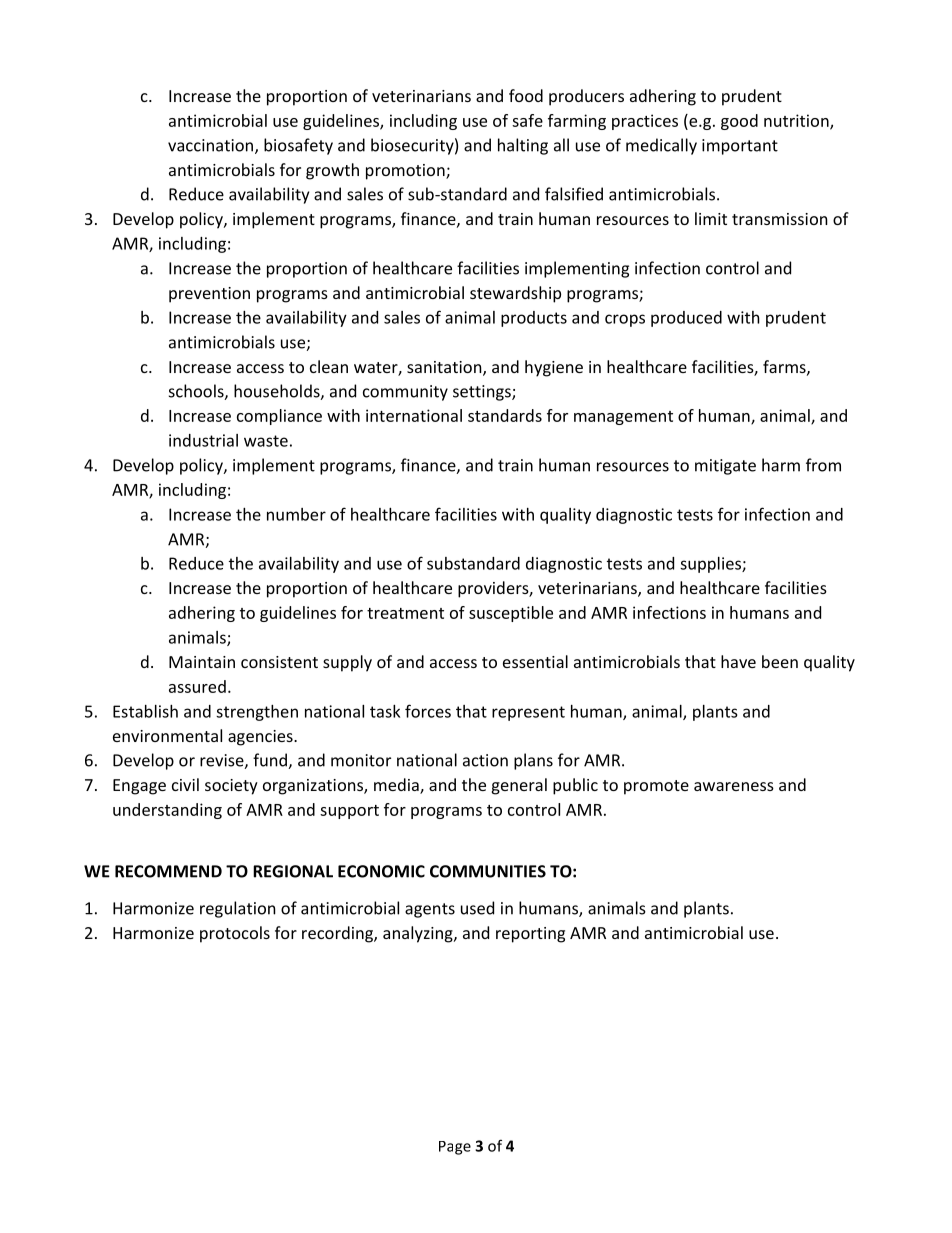 The height and width of the page is (1233, 952). I want to click on awareness, so click(734, 786).
